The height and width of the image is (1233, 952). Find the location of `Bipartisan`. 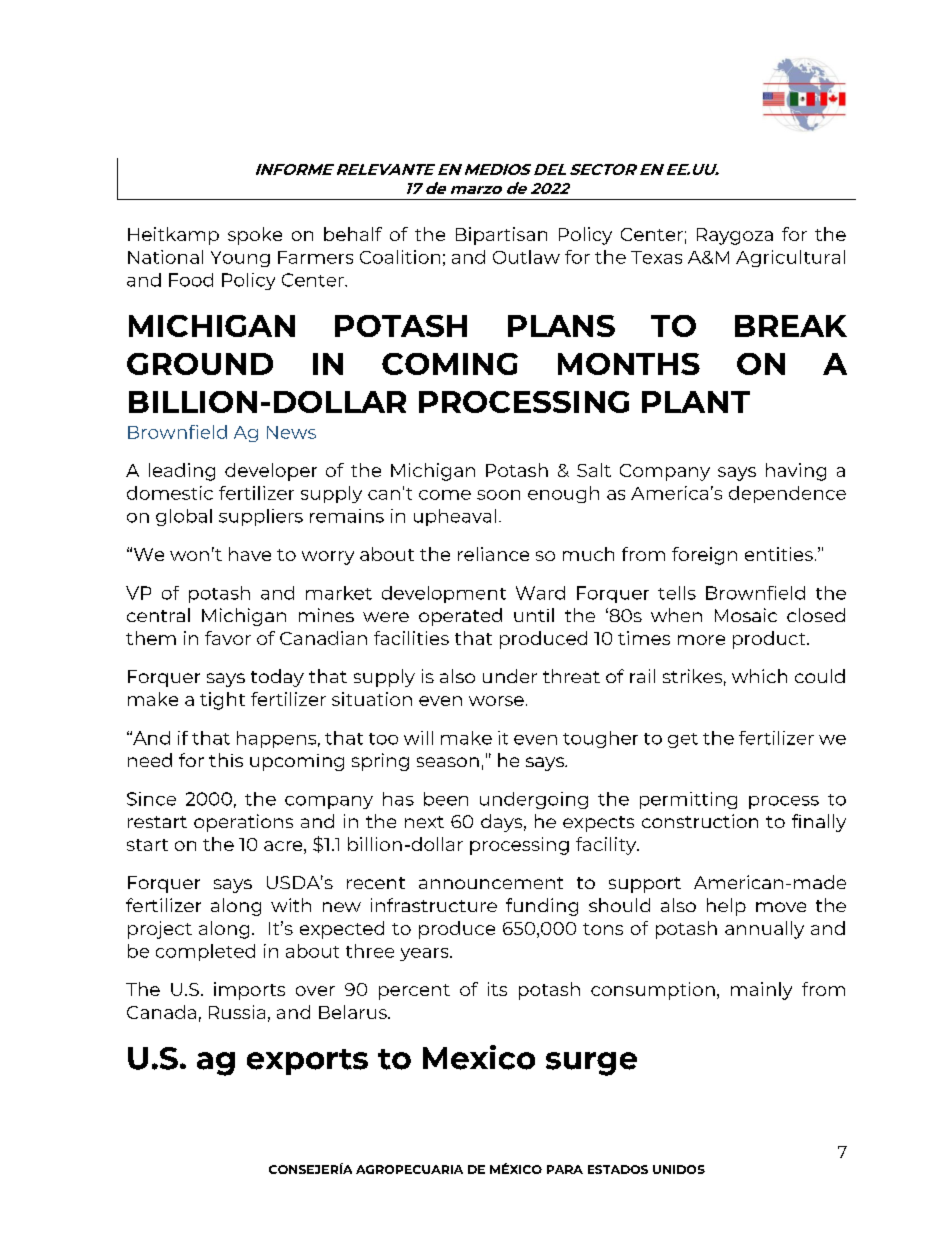

Bipartisan is located at coordinates (501, 236).
